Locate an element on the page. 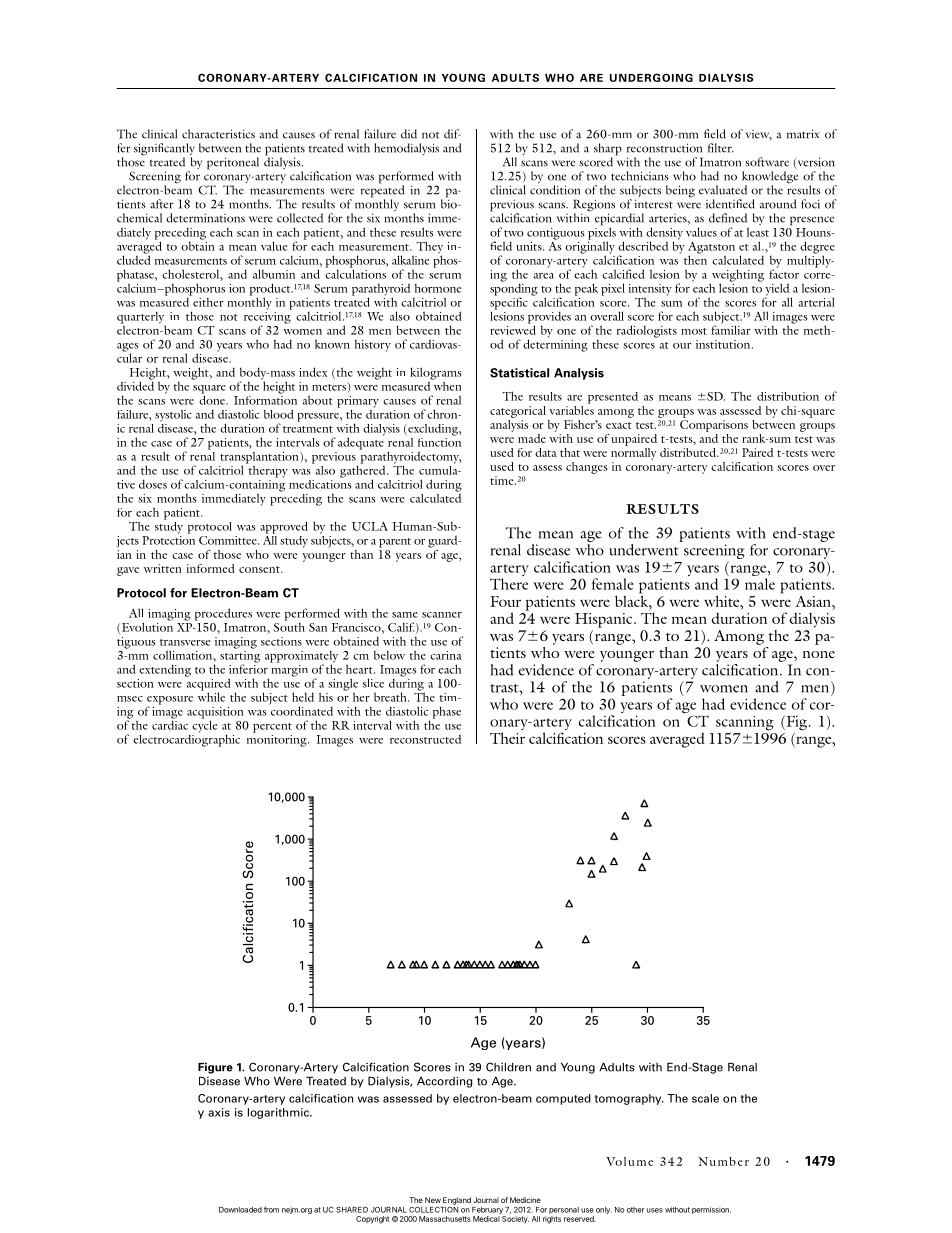  carina is located at coordinates (446, 655).
